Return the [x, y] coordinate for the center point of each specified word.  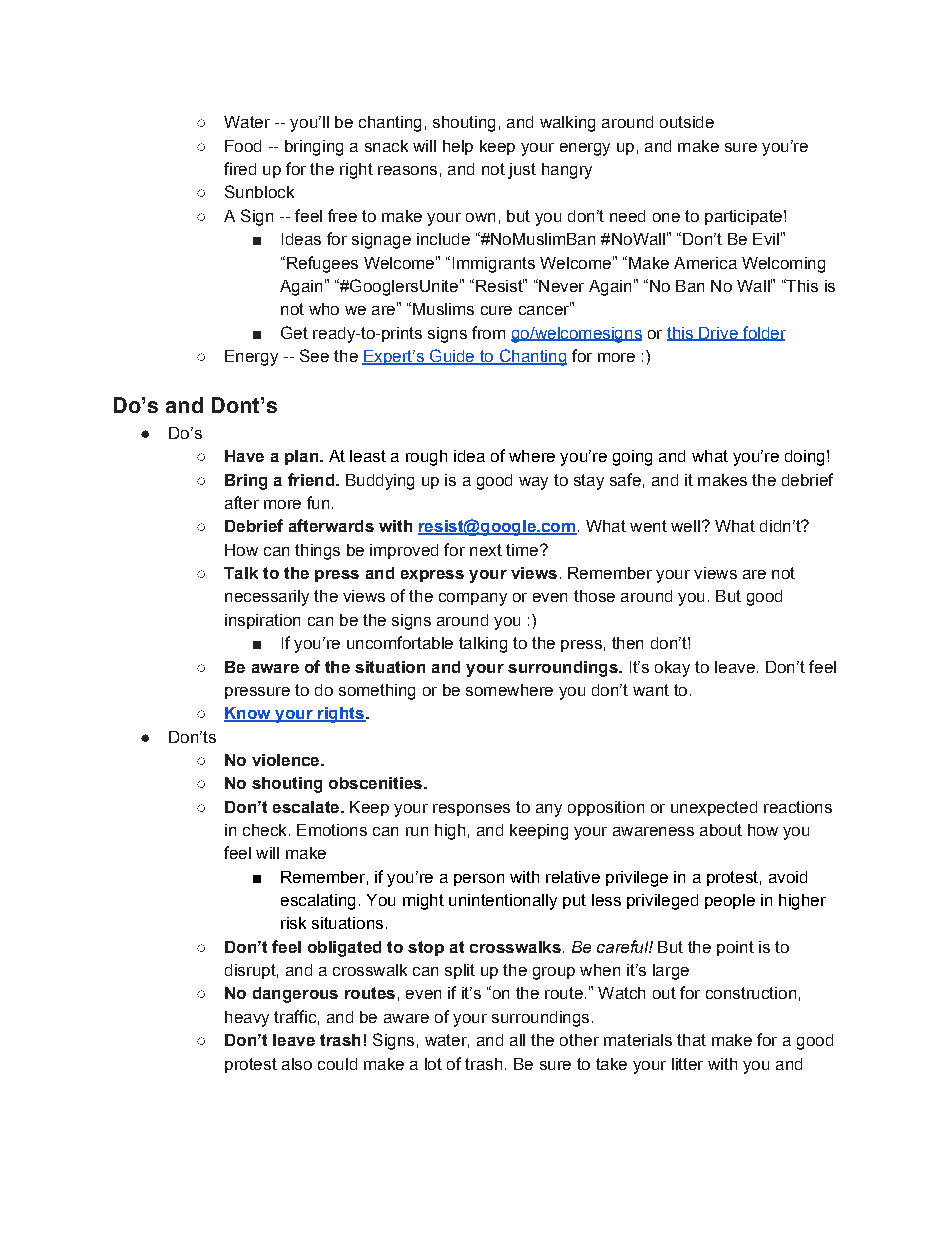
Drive [718, 334]
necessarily [267, 598]
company [473, 599]
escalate [307, 807]
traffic [295, 1016]
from [488, 332]
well [685, 526]
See [314, 355]
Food [243, 146]
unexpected [714, 808]
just [522, 171]
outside [687, 122]
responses [471, 810]
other [579, 1040]
